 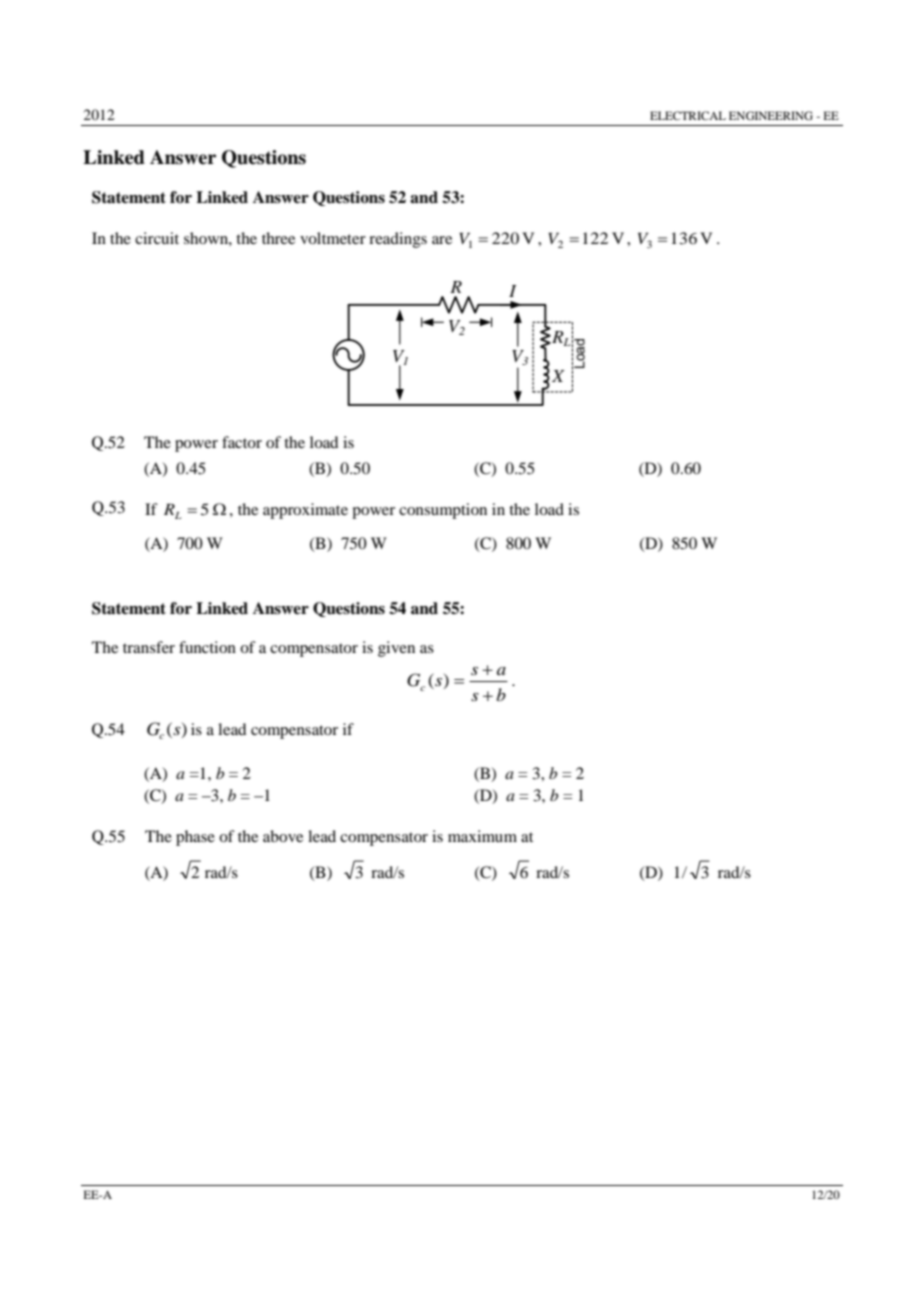 I want to click on are, so click(x=442, y=240).
